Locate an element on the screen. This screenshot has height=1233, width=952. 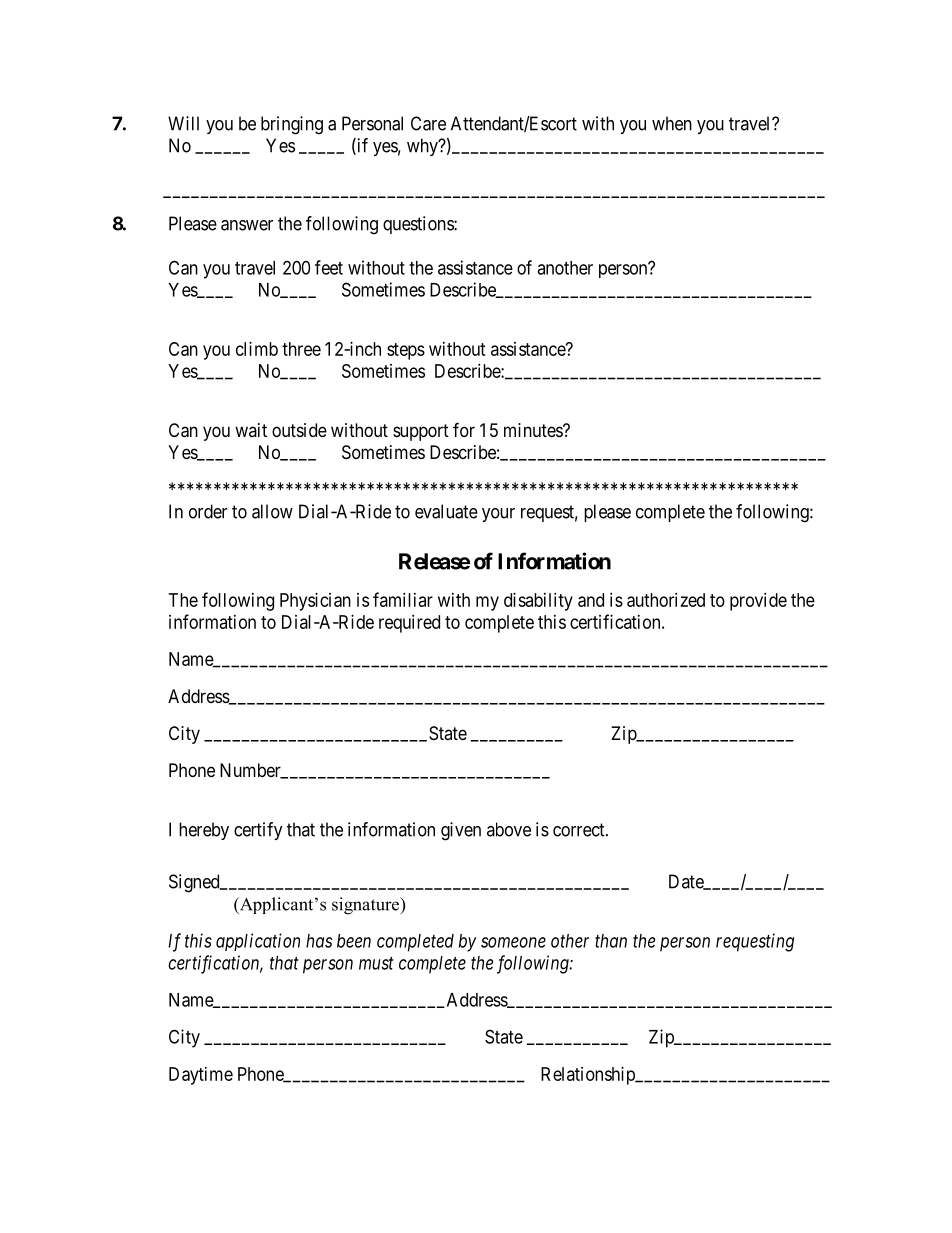
bringing is located at coordinates (292, 125).
